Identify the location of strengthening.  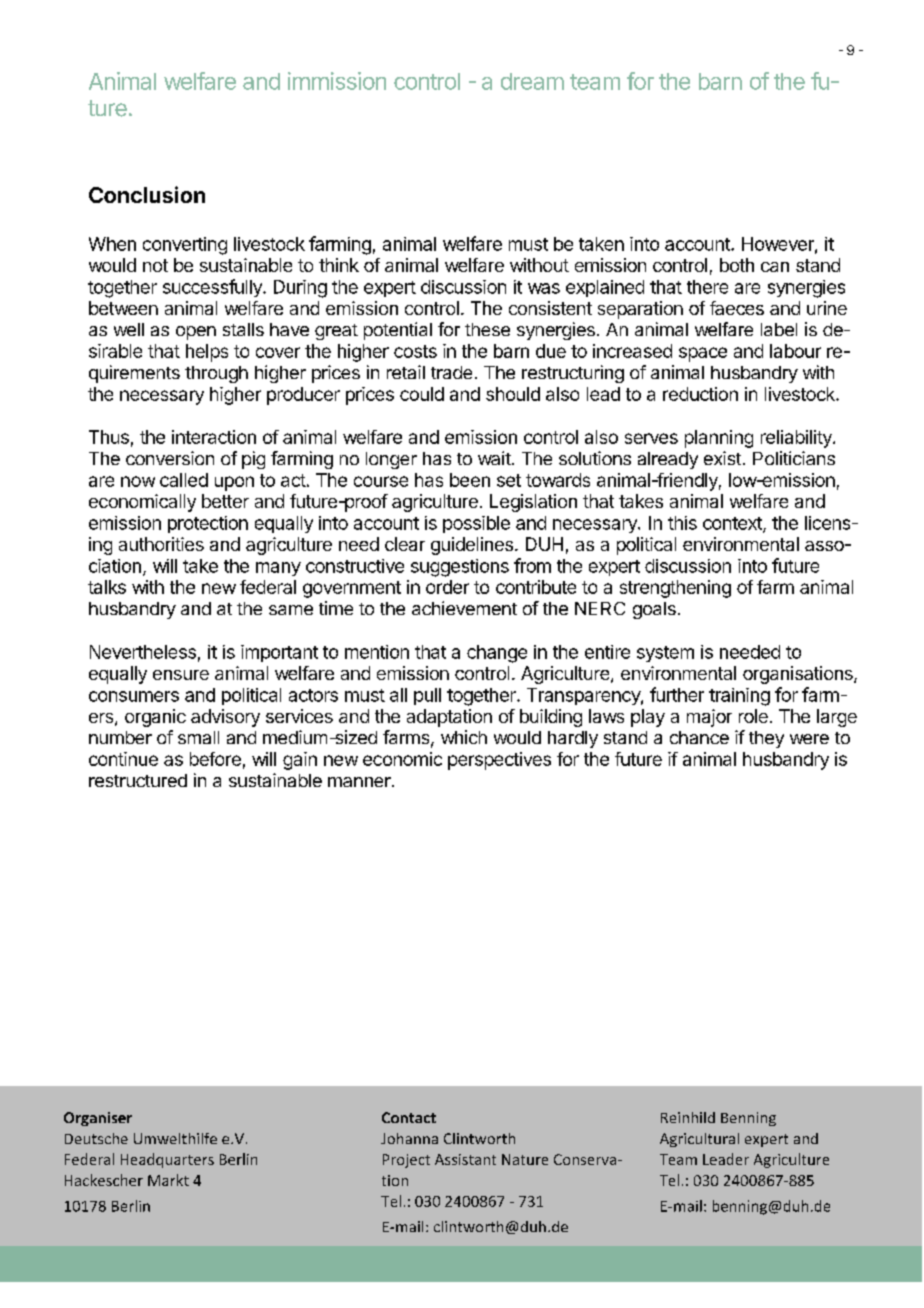
(675, 589).
